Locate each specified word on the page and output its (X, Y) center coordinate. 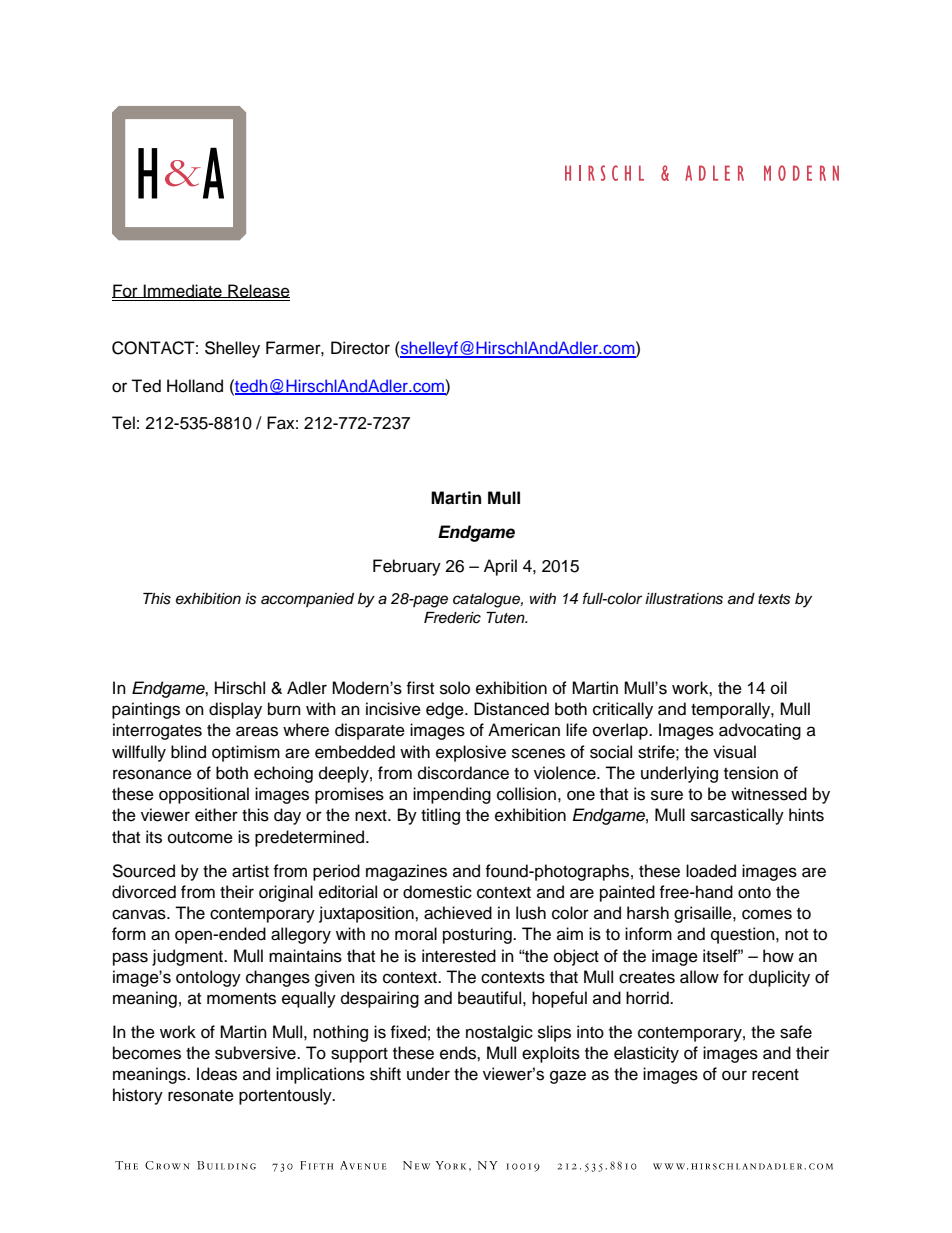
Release (258, 291)
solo (455, 688)
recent (775, 1075)
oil (779, 688)
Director (360, 348)
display (235, 710)
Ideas (217, 1074)
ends (459, 1053)
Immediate (183, 291)
